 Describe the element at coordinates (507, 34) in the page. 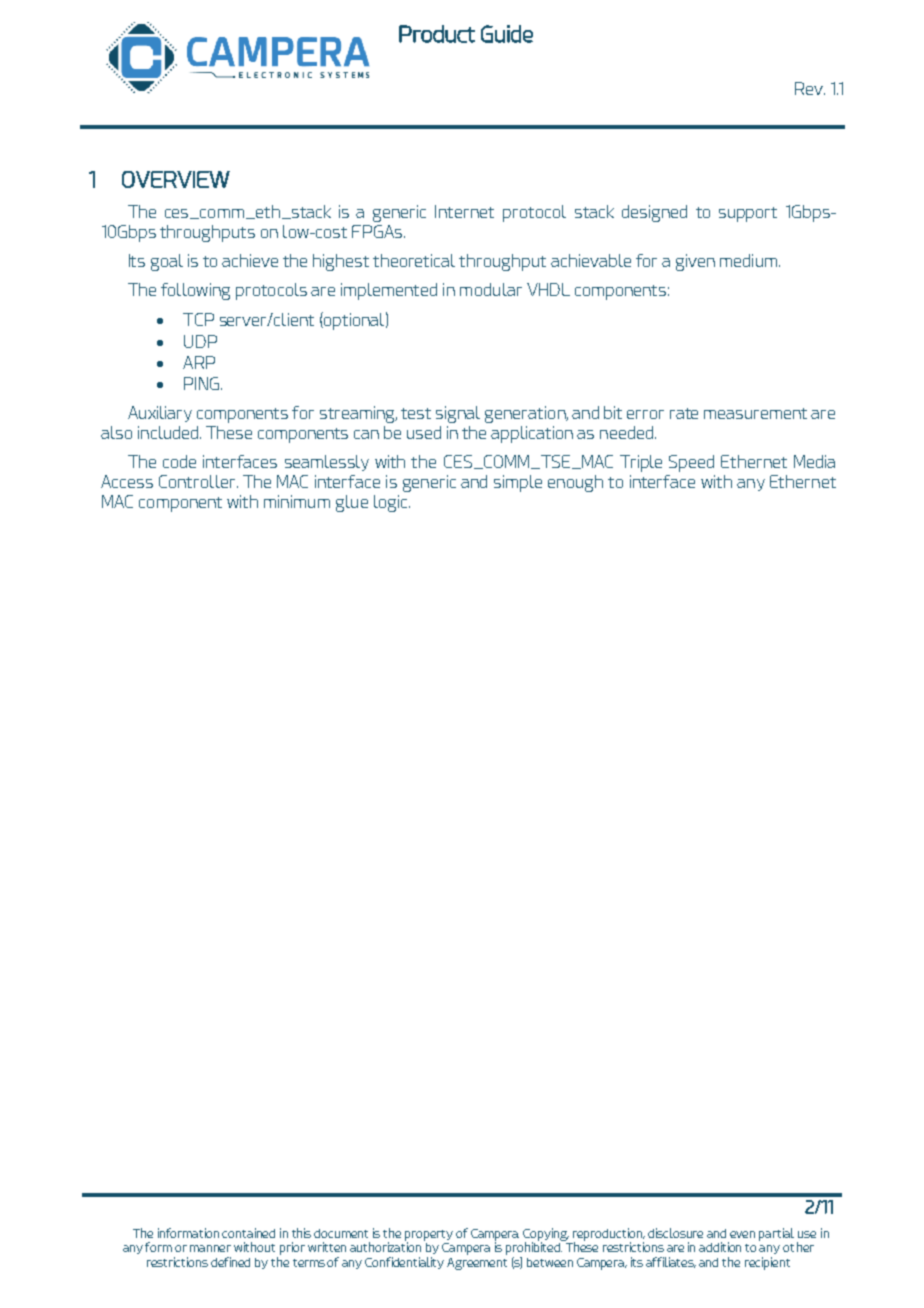

I see `Guide` at that location.
